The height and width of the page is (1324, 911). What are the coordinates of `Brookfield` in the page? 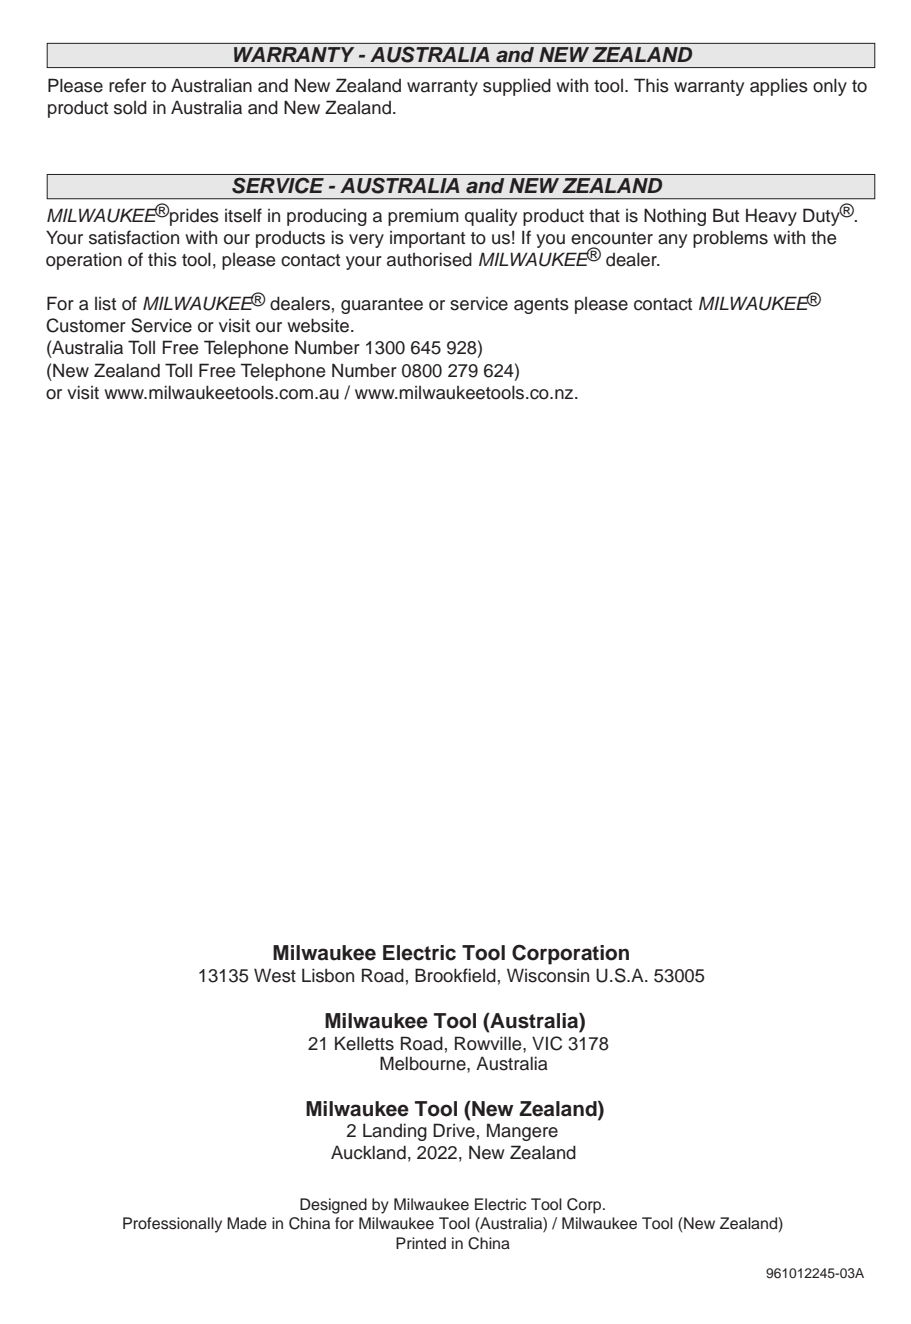 It's located at (455, 975).
